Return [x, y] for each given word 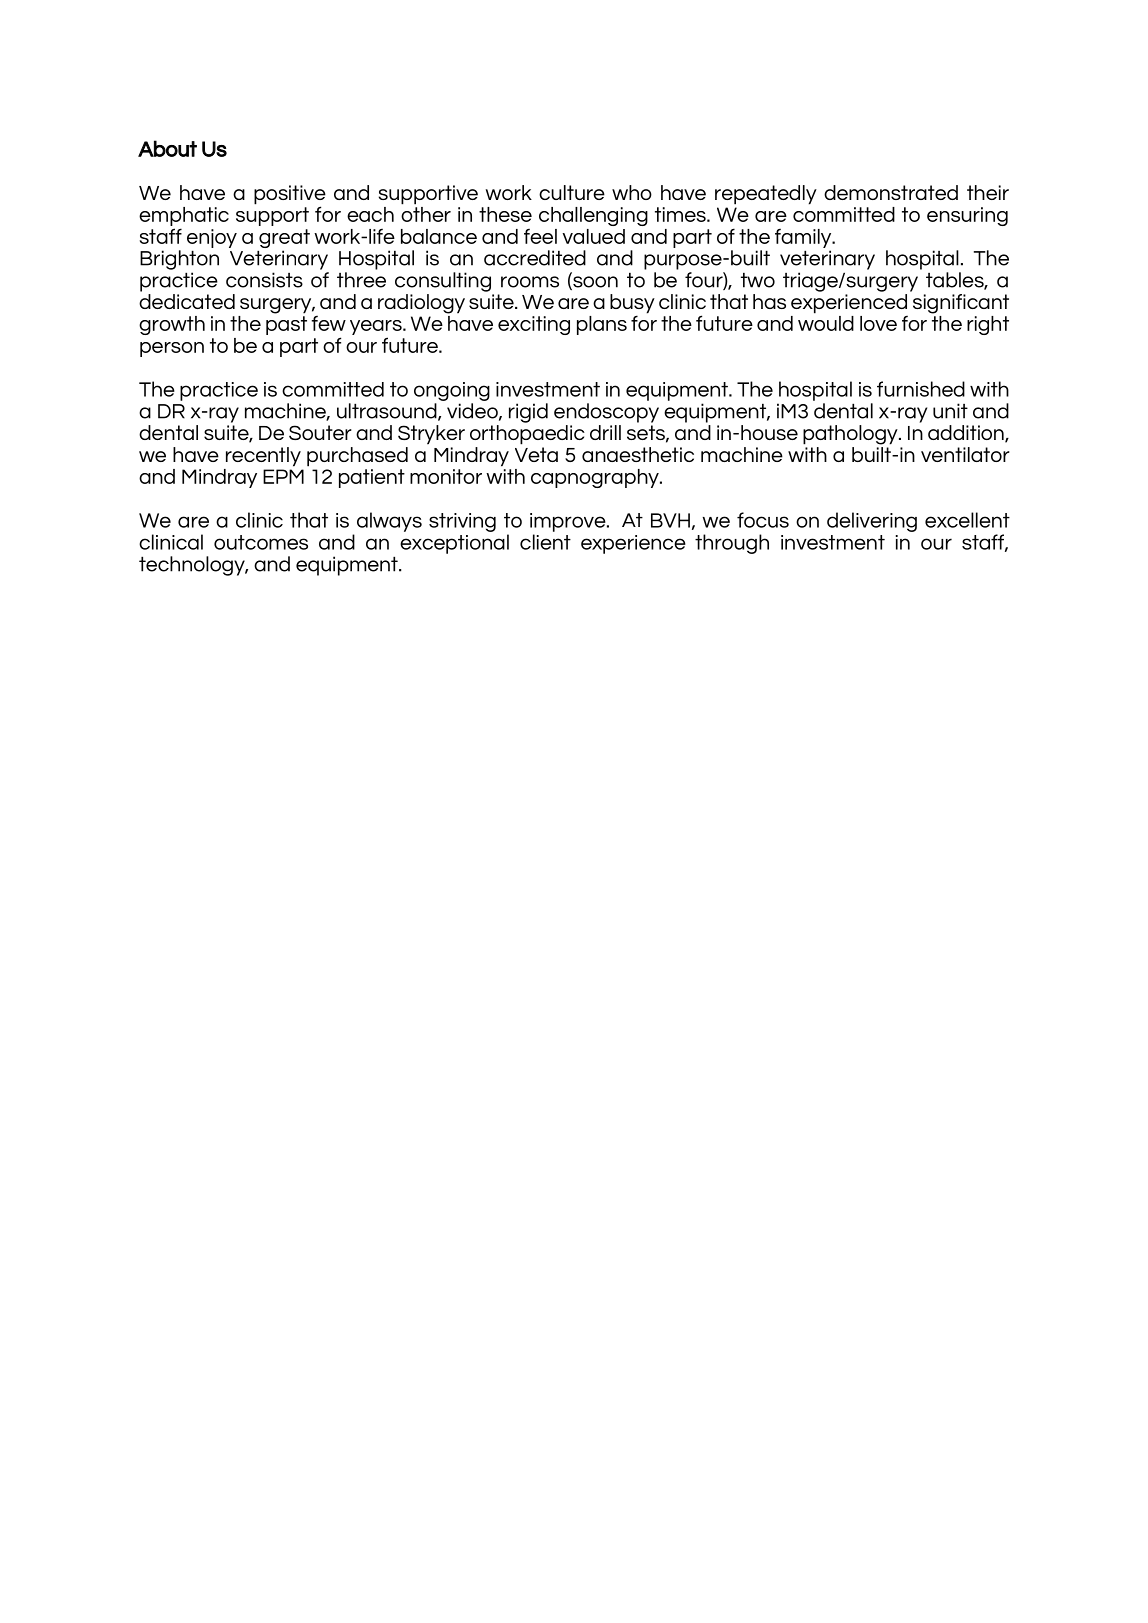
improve [569, 522]
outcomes [261, 542]
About [167, 148]
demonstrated [891, 192]
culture [572, 192]
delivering [872, 522]
